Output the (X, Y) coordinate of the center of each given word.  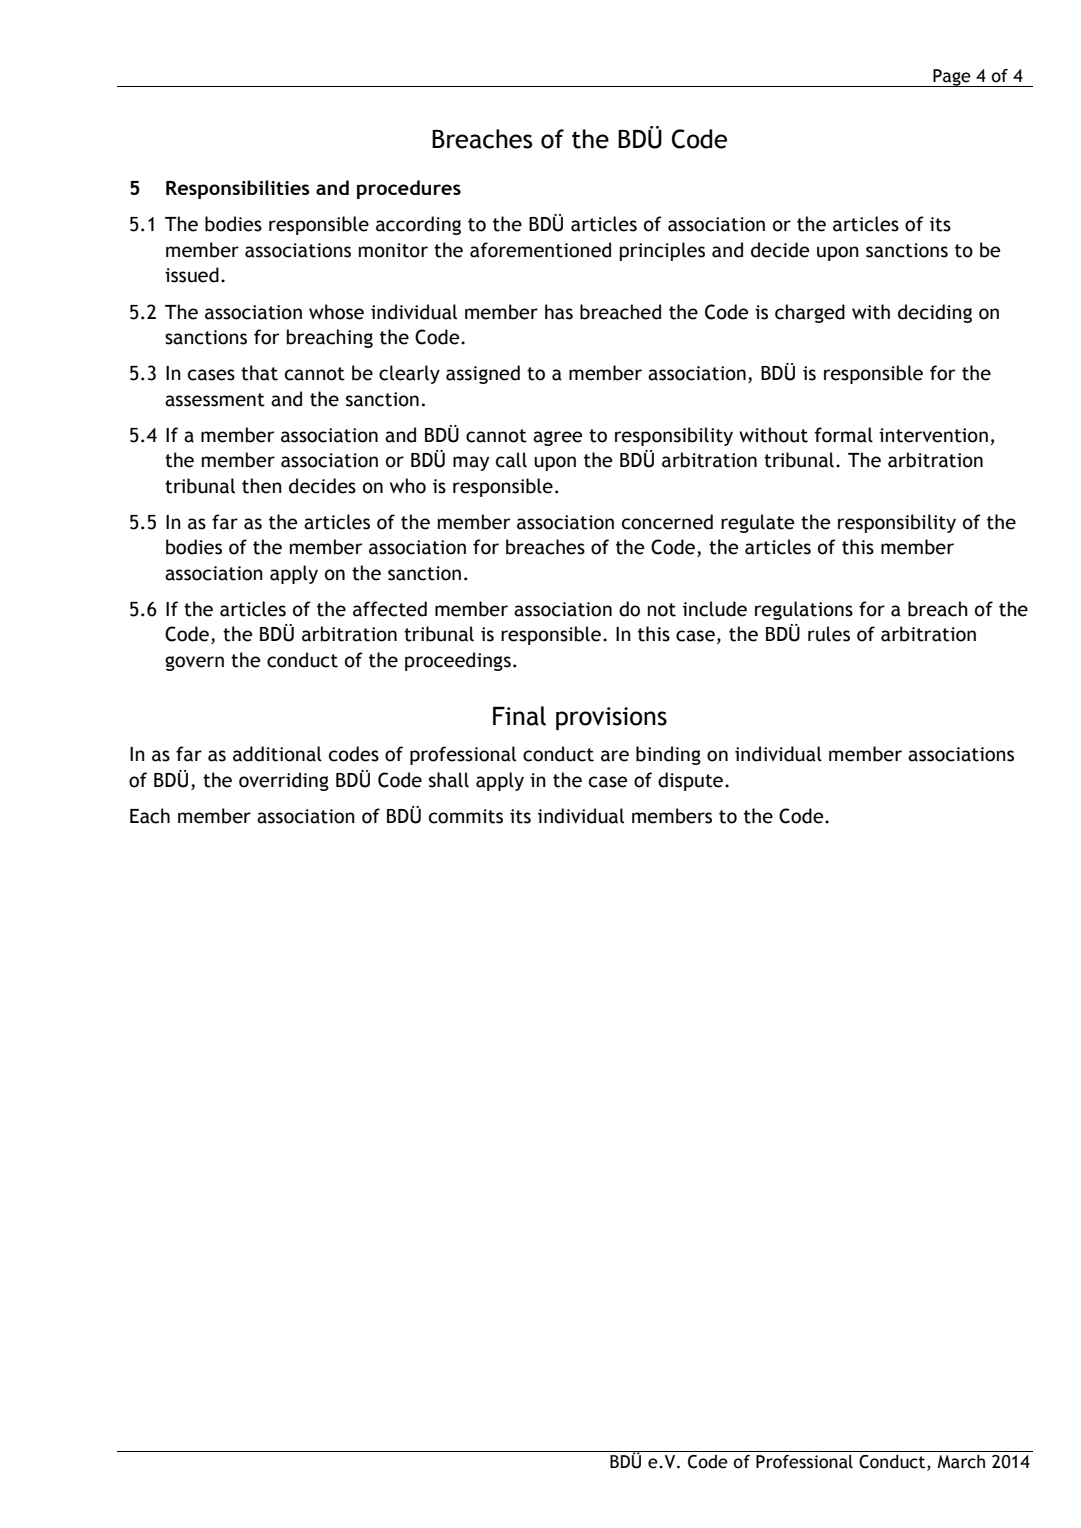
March (961, 1462)
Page (952, 78)
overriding (284, 781)
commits (466, 816)
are (615, 756)
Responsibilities (238, 189)
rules (829, 634)
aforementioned (540, 250)
